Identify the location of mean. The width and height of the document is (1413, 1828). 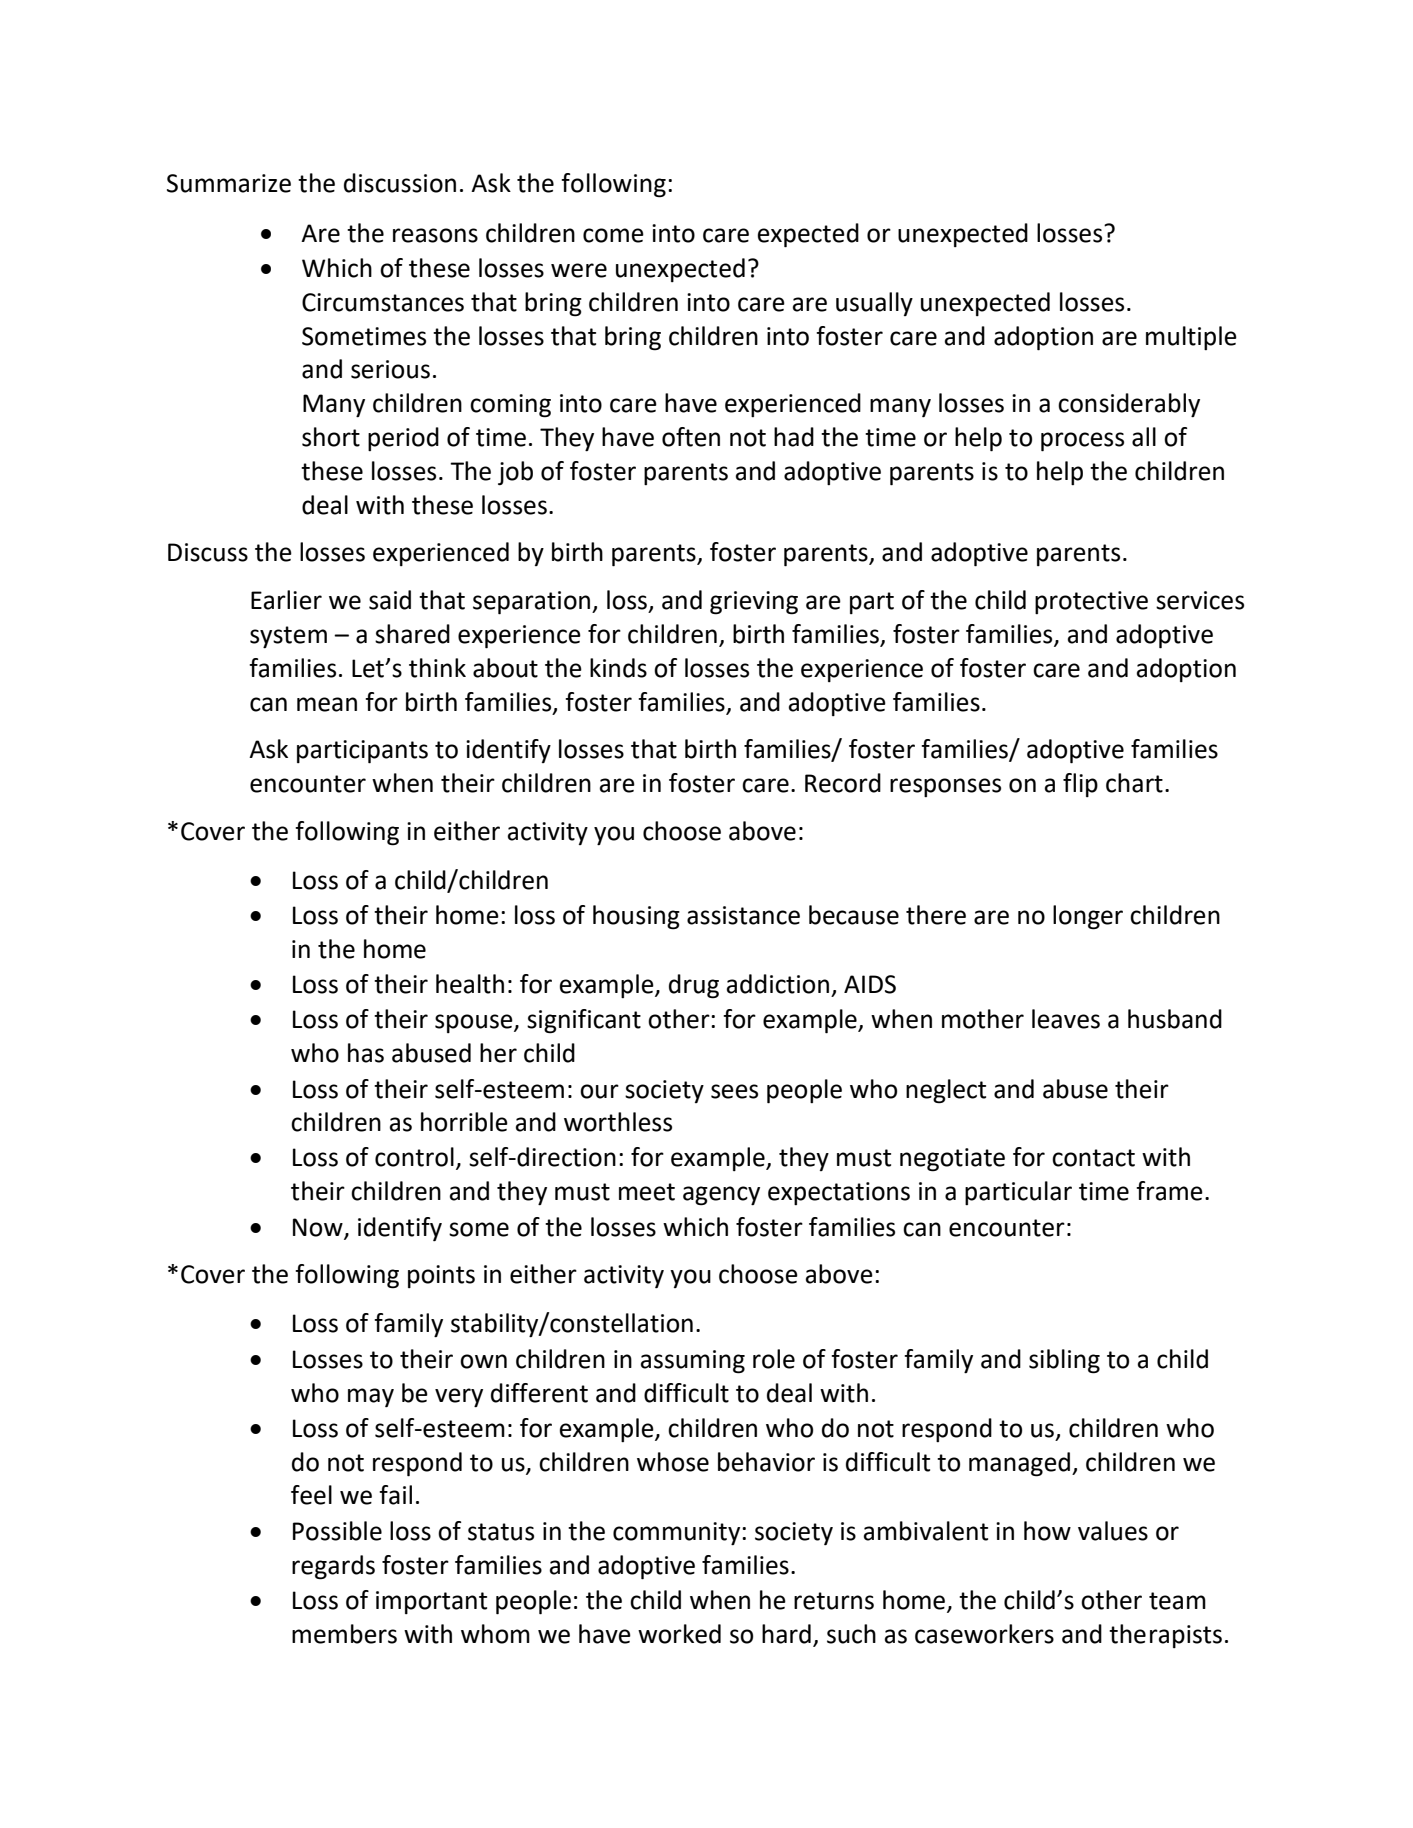
(327, 704).
